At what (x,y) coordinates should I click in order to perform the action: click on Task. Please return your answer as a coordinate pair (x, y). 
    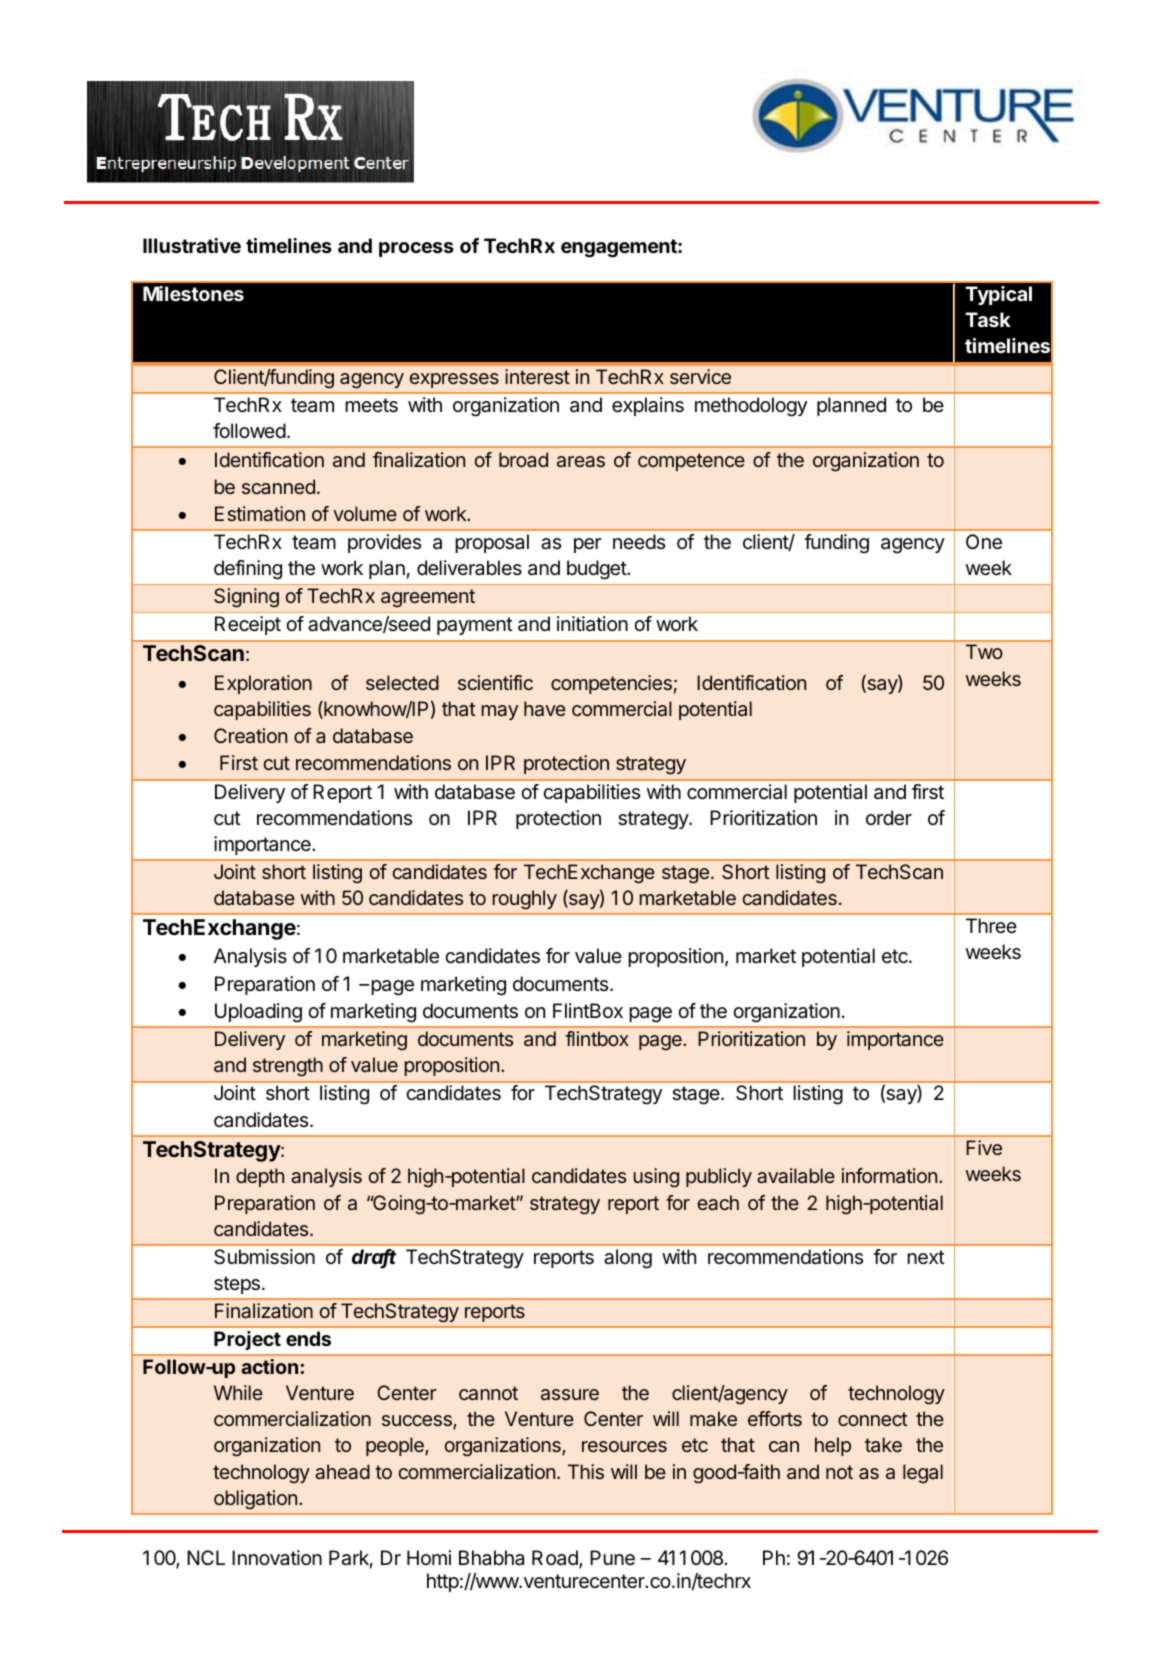
    Looking at the image, I should click on (988, 319).
